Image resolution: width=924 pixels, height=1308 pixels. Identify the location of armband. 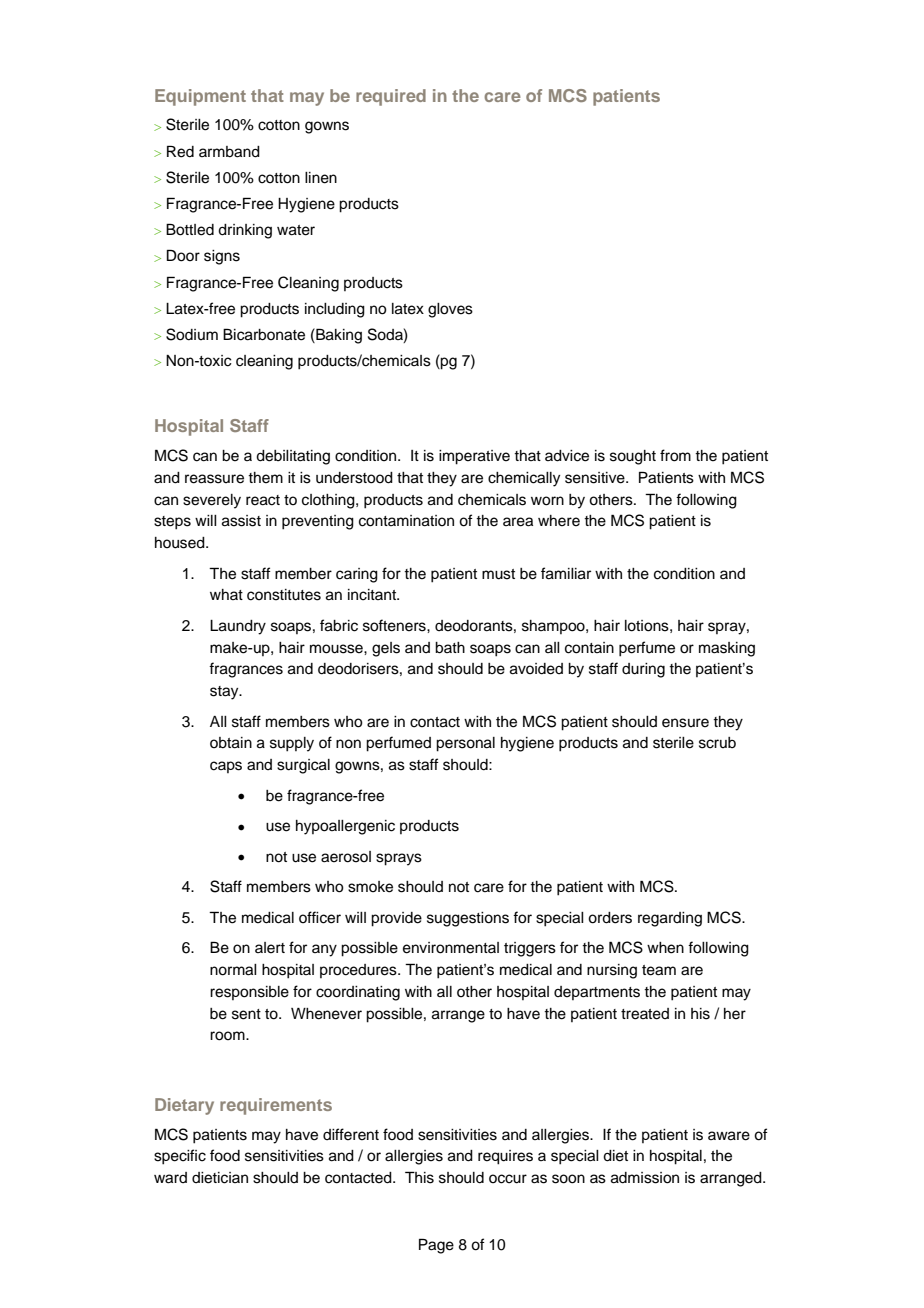
(229, 152).
